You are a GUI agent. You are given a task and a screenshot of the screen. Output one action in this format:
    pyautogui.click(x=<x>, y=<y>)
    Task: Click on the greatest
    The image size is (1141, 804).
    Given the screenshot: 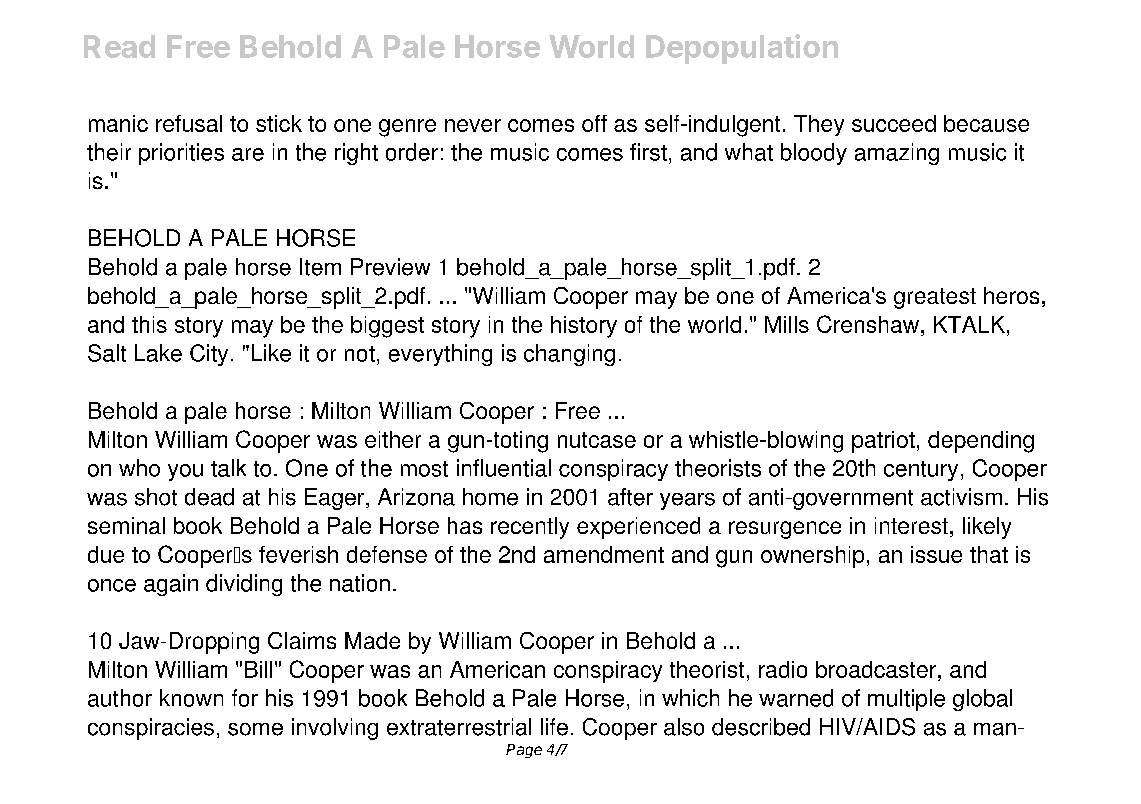 What is the action you would take?
    pyautogui.click(x=935, y=298)
